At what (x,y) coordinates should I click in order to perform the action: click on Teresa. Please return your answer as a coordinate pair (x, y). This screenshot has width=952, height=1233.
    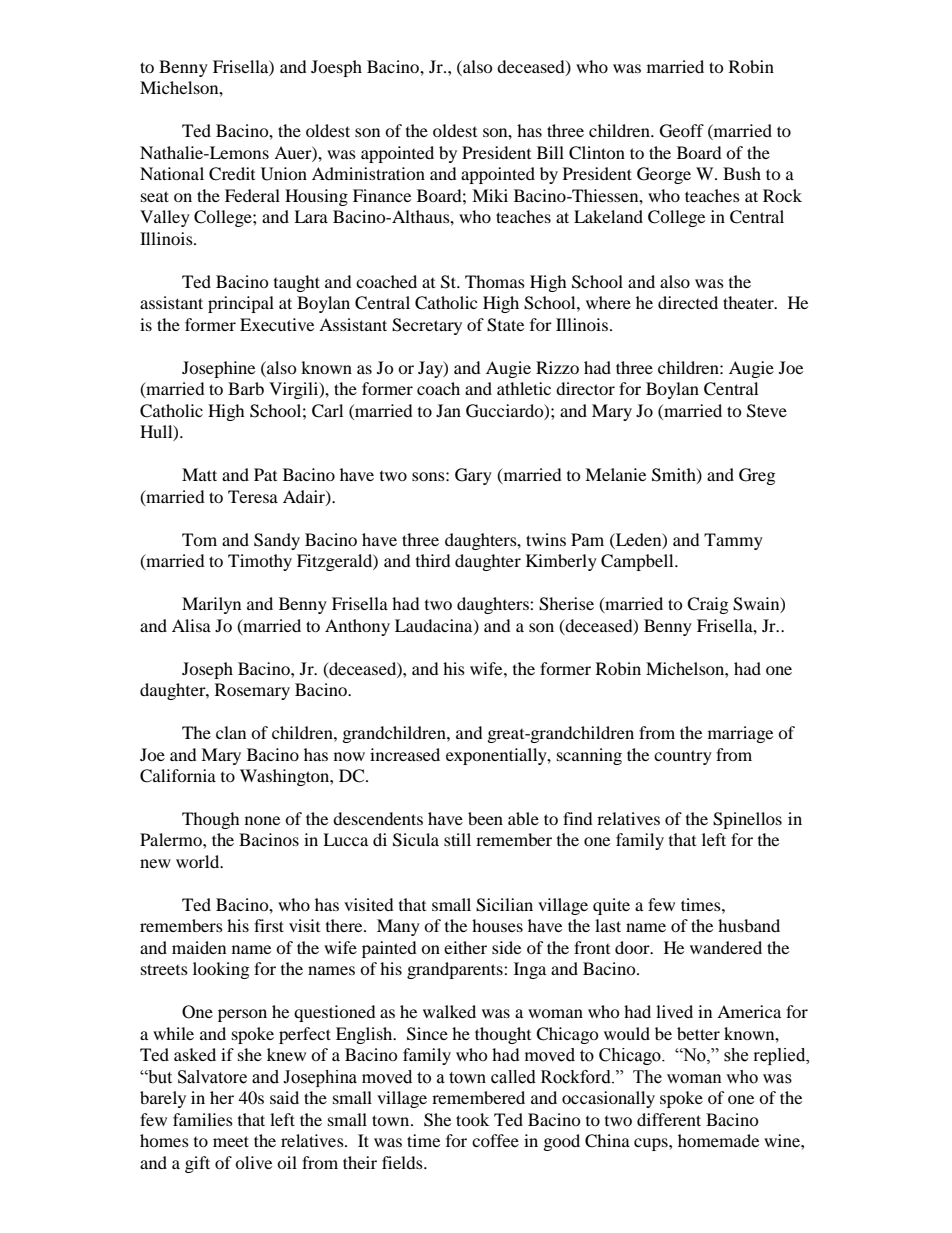
    Looking at the image, I should click on (253, 496).
